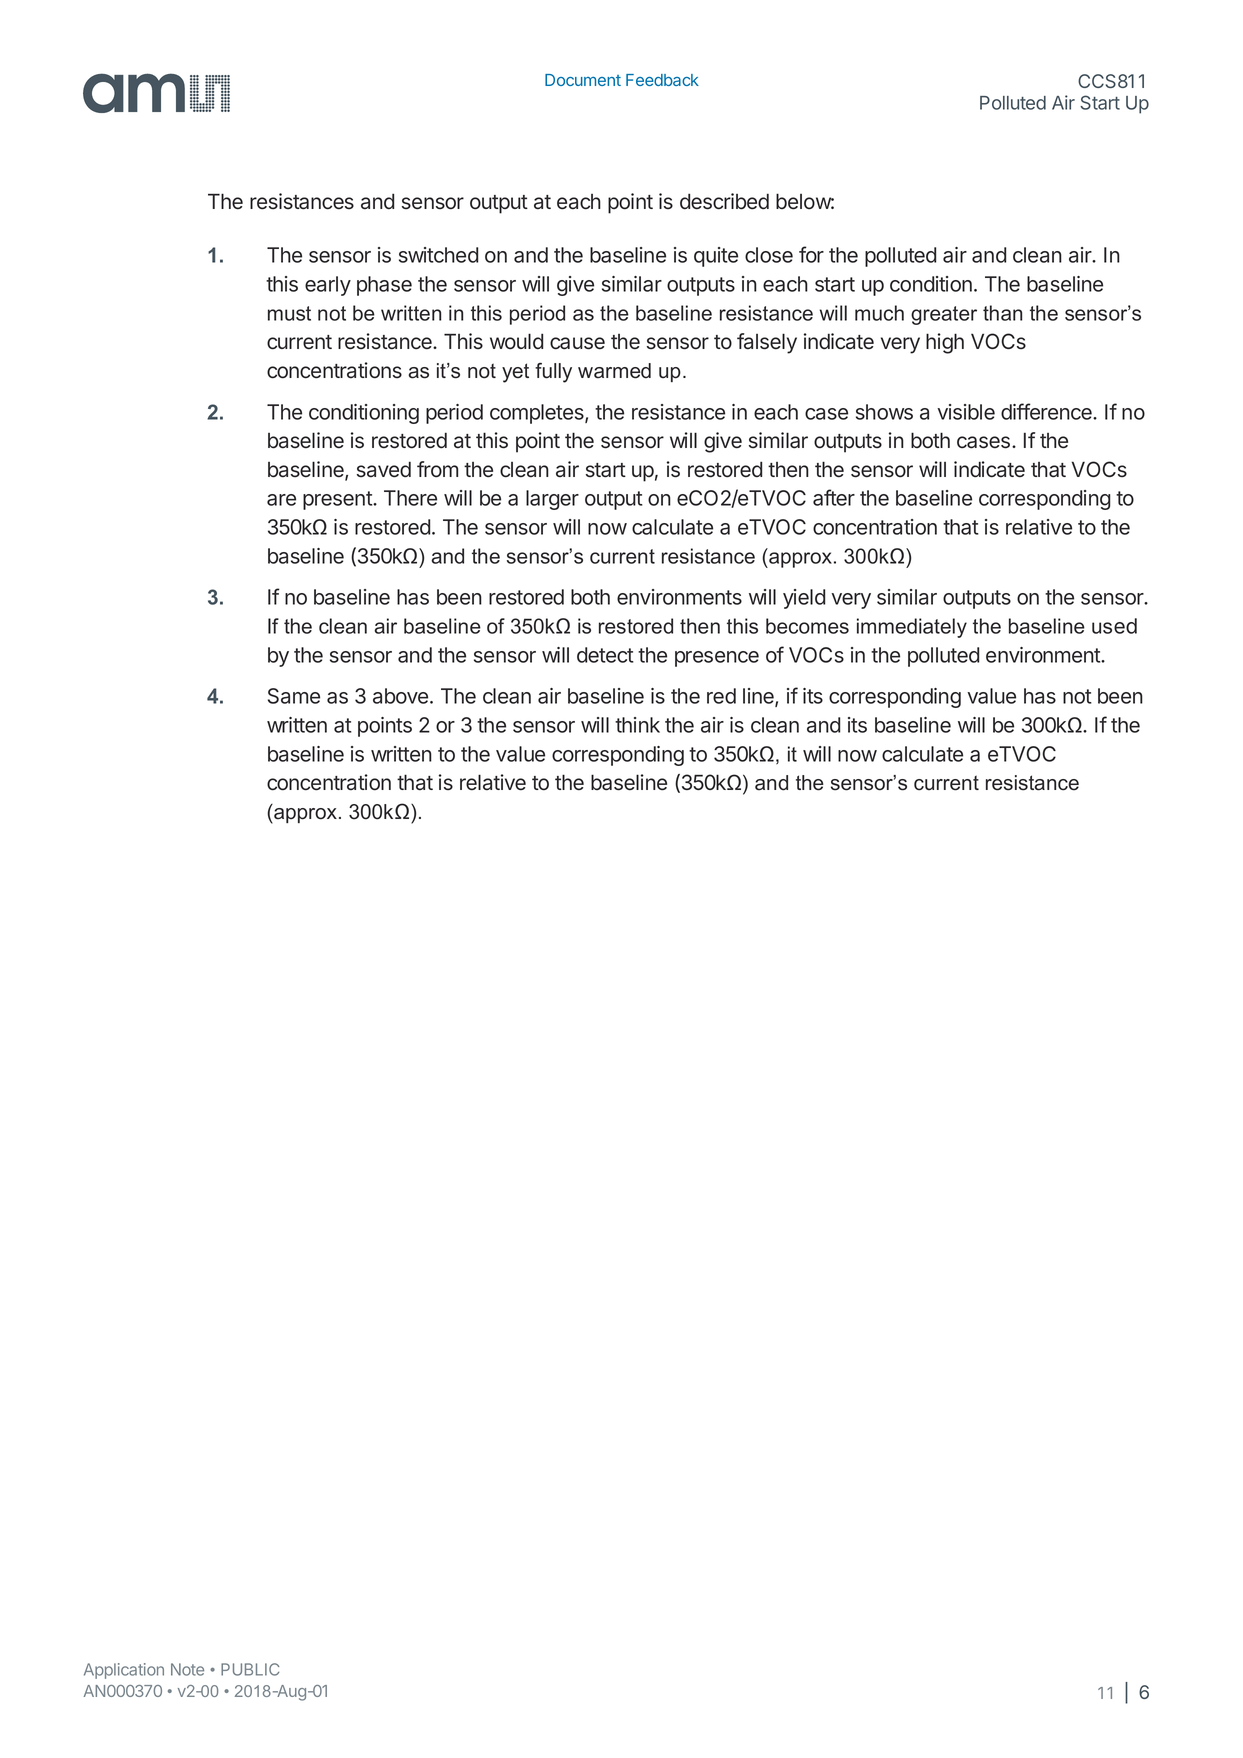 The image size is (1243, 1758). I want to click on early, so click(328, 286).
